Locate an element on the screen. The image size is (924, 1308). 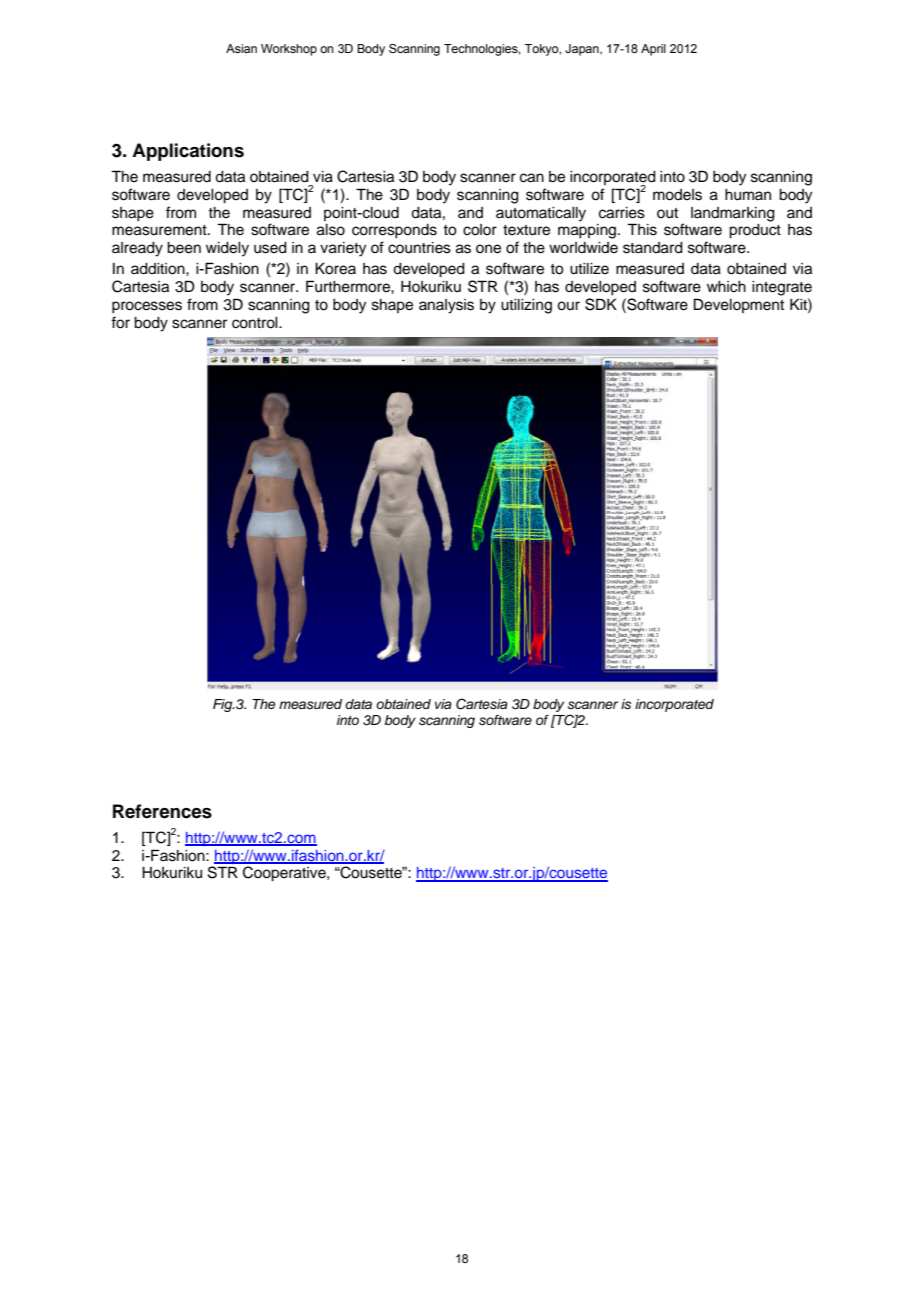
SDK is located at coordinates (601, 304).
